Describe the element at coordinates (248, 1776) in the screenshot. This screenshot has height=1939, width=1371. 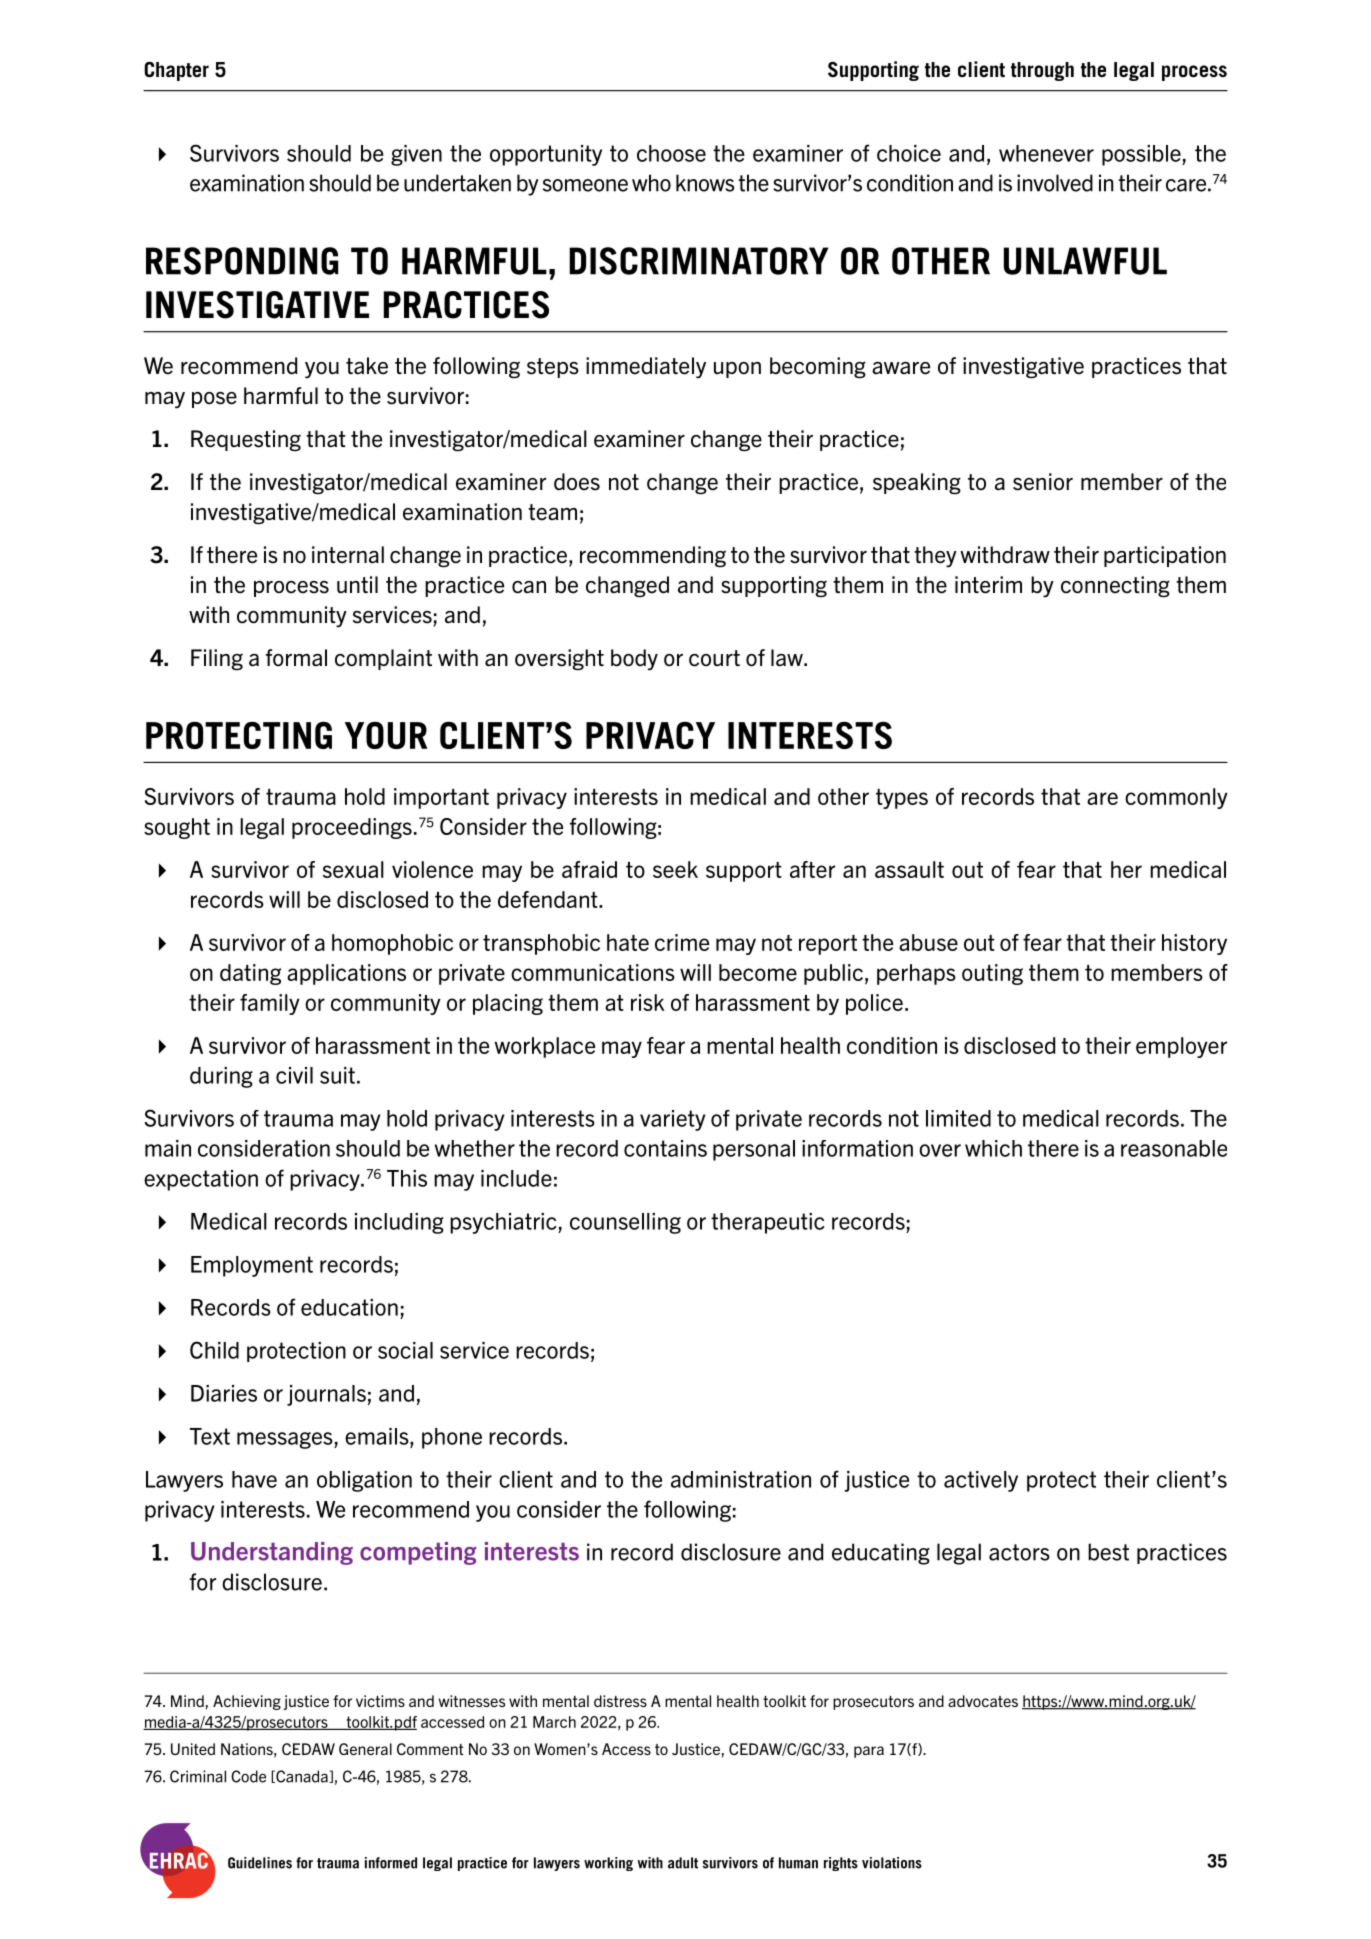
I see `Code` at that location.
